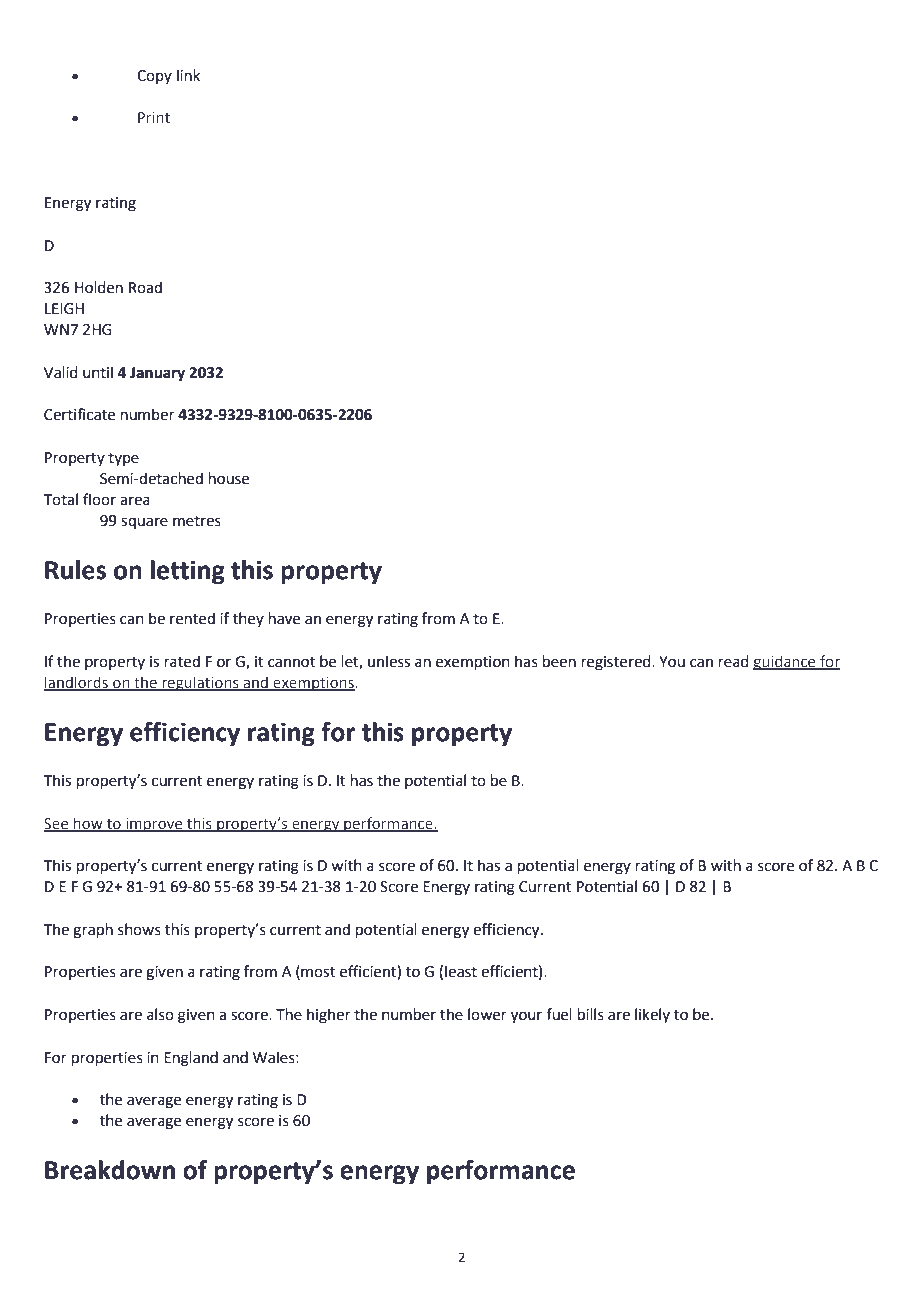 The height and width of the screenshot is (1308, 924). What do you see at coordinates (734, 661) in the screenshot?
I see `read` at bounding box center [734, 661].
